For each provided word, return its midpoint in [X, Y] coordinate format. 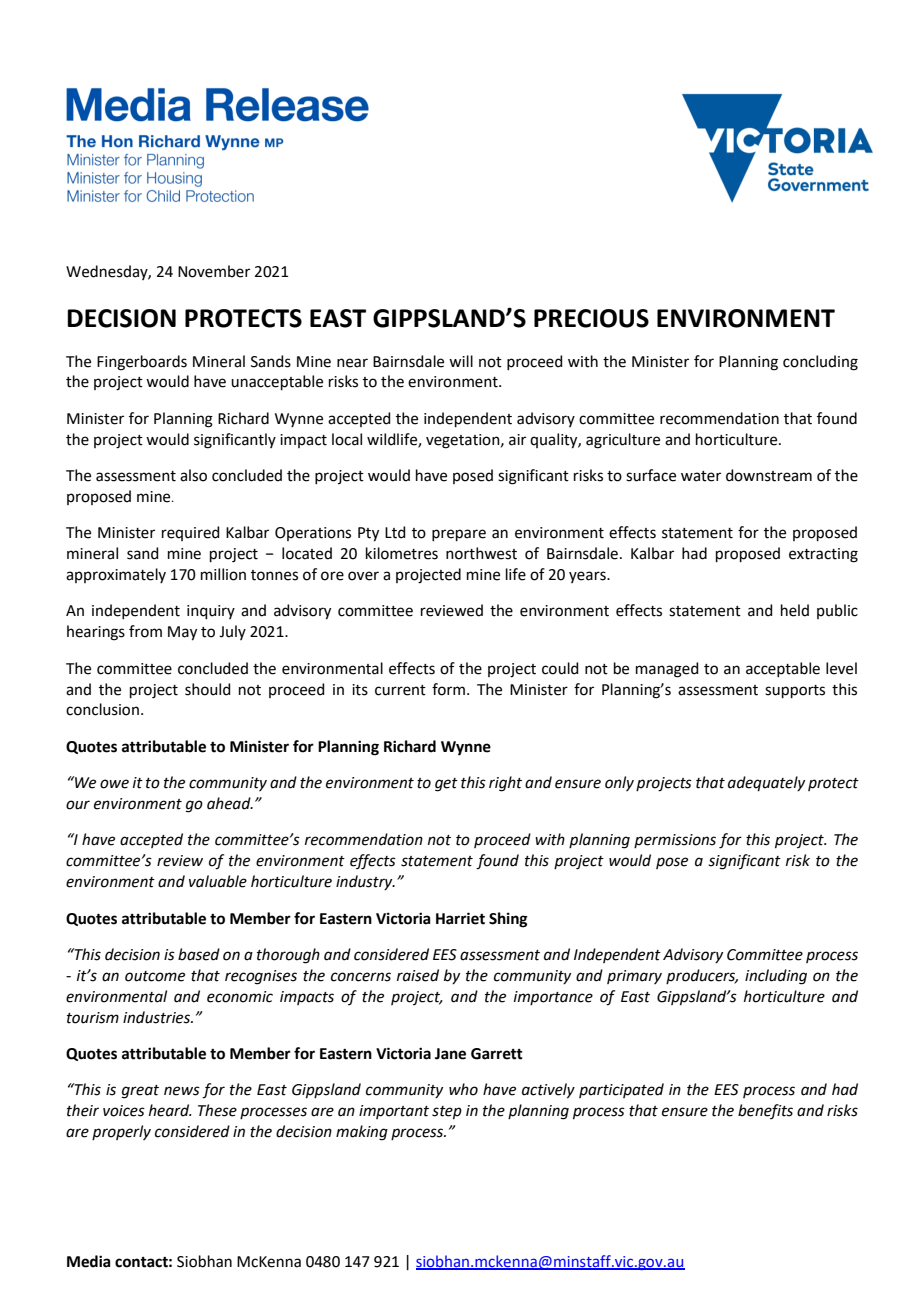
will [461, 361]
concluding [820, 363]
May [182, 633]
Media [89, 1261]
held [795, 610]
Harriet [460, 918]
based [199, 954]
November [214, 271]
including [776, 977]
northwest [481, 553]
